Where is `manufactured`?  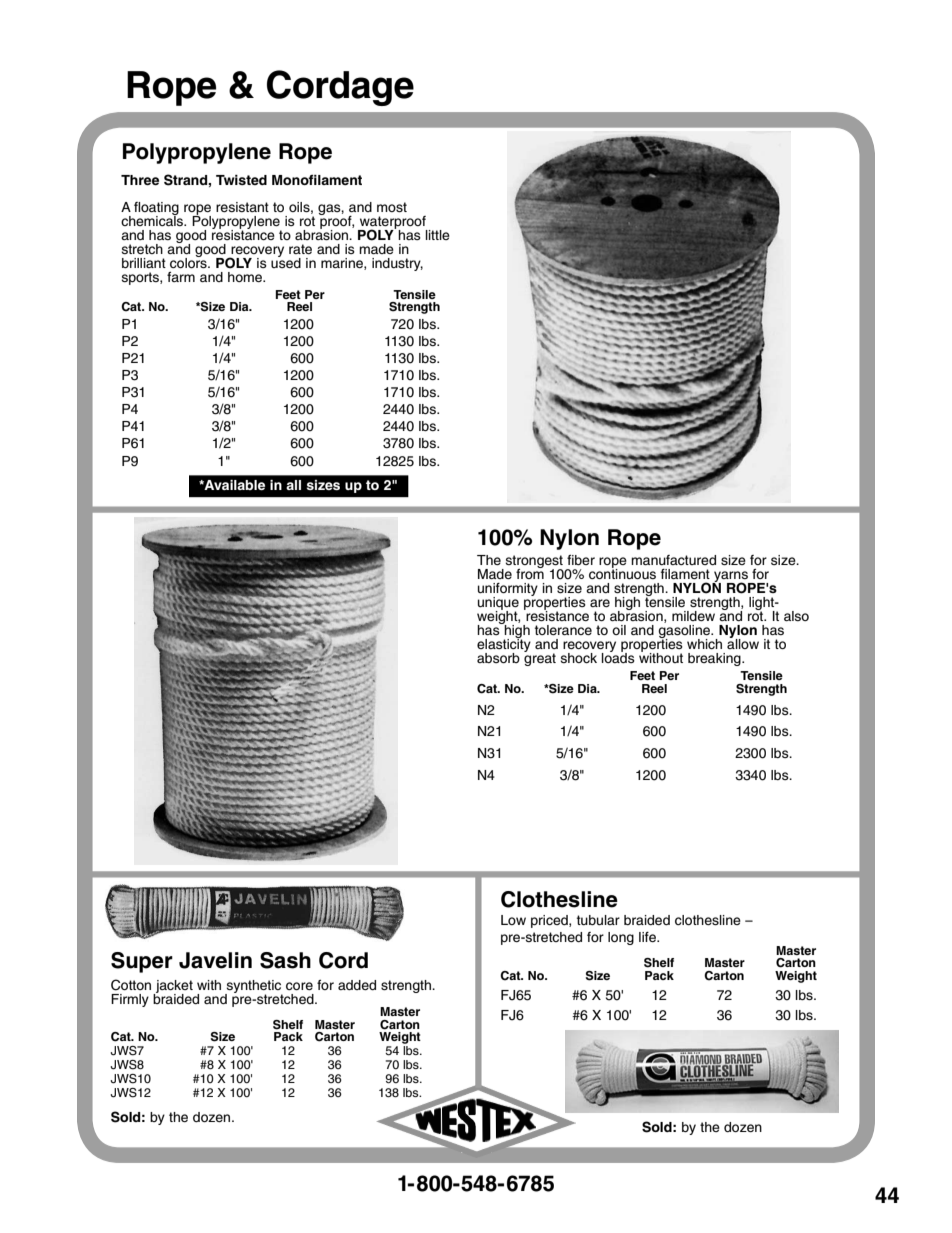 manufactured is located at coordinates (673, 560).
